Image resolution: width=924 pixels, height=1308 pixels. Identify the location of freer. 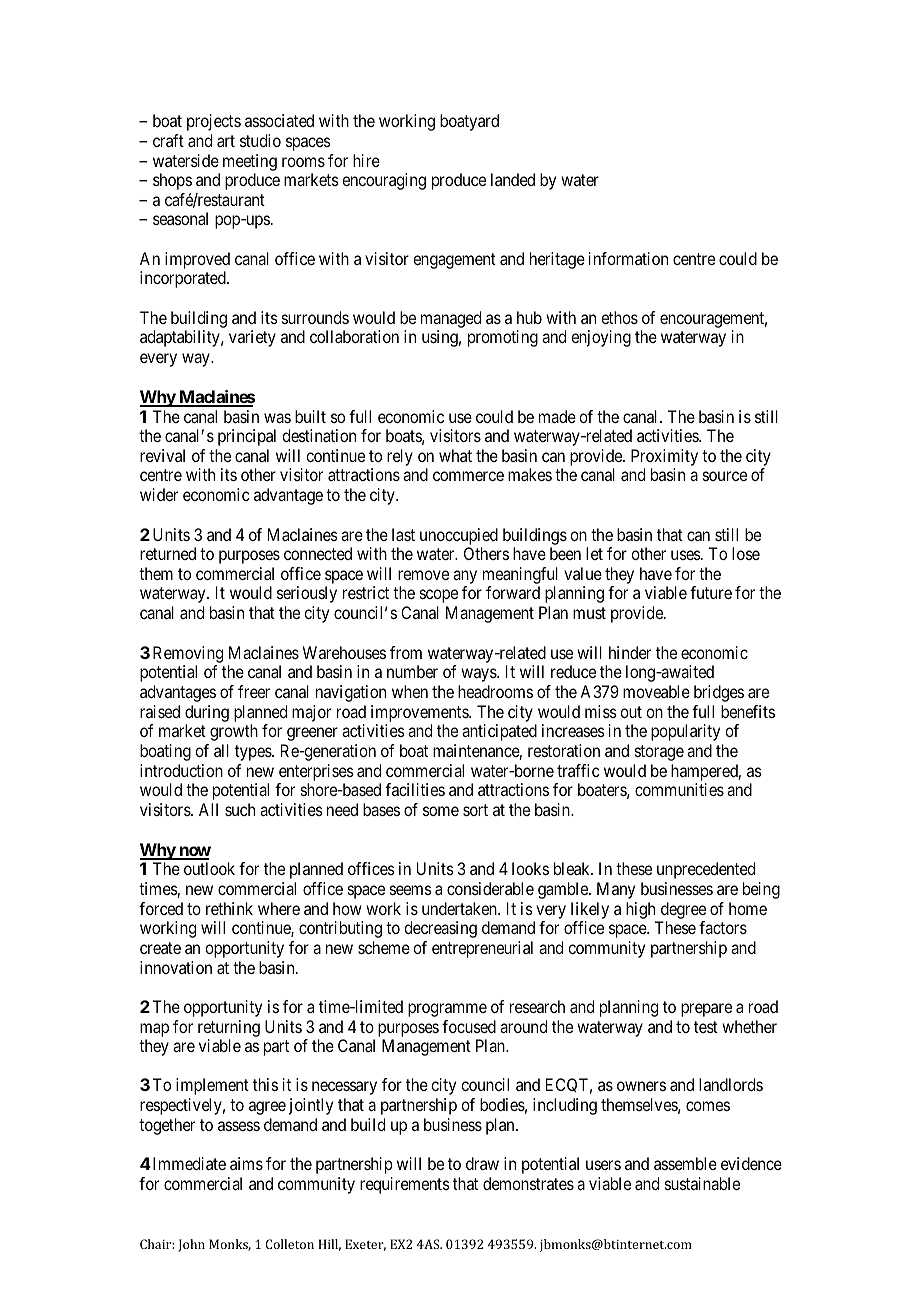
(254, 691).
